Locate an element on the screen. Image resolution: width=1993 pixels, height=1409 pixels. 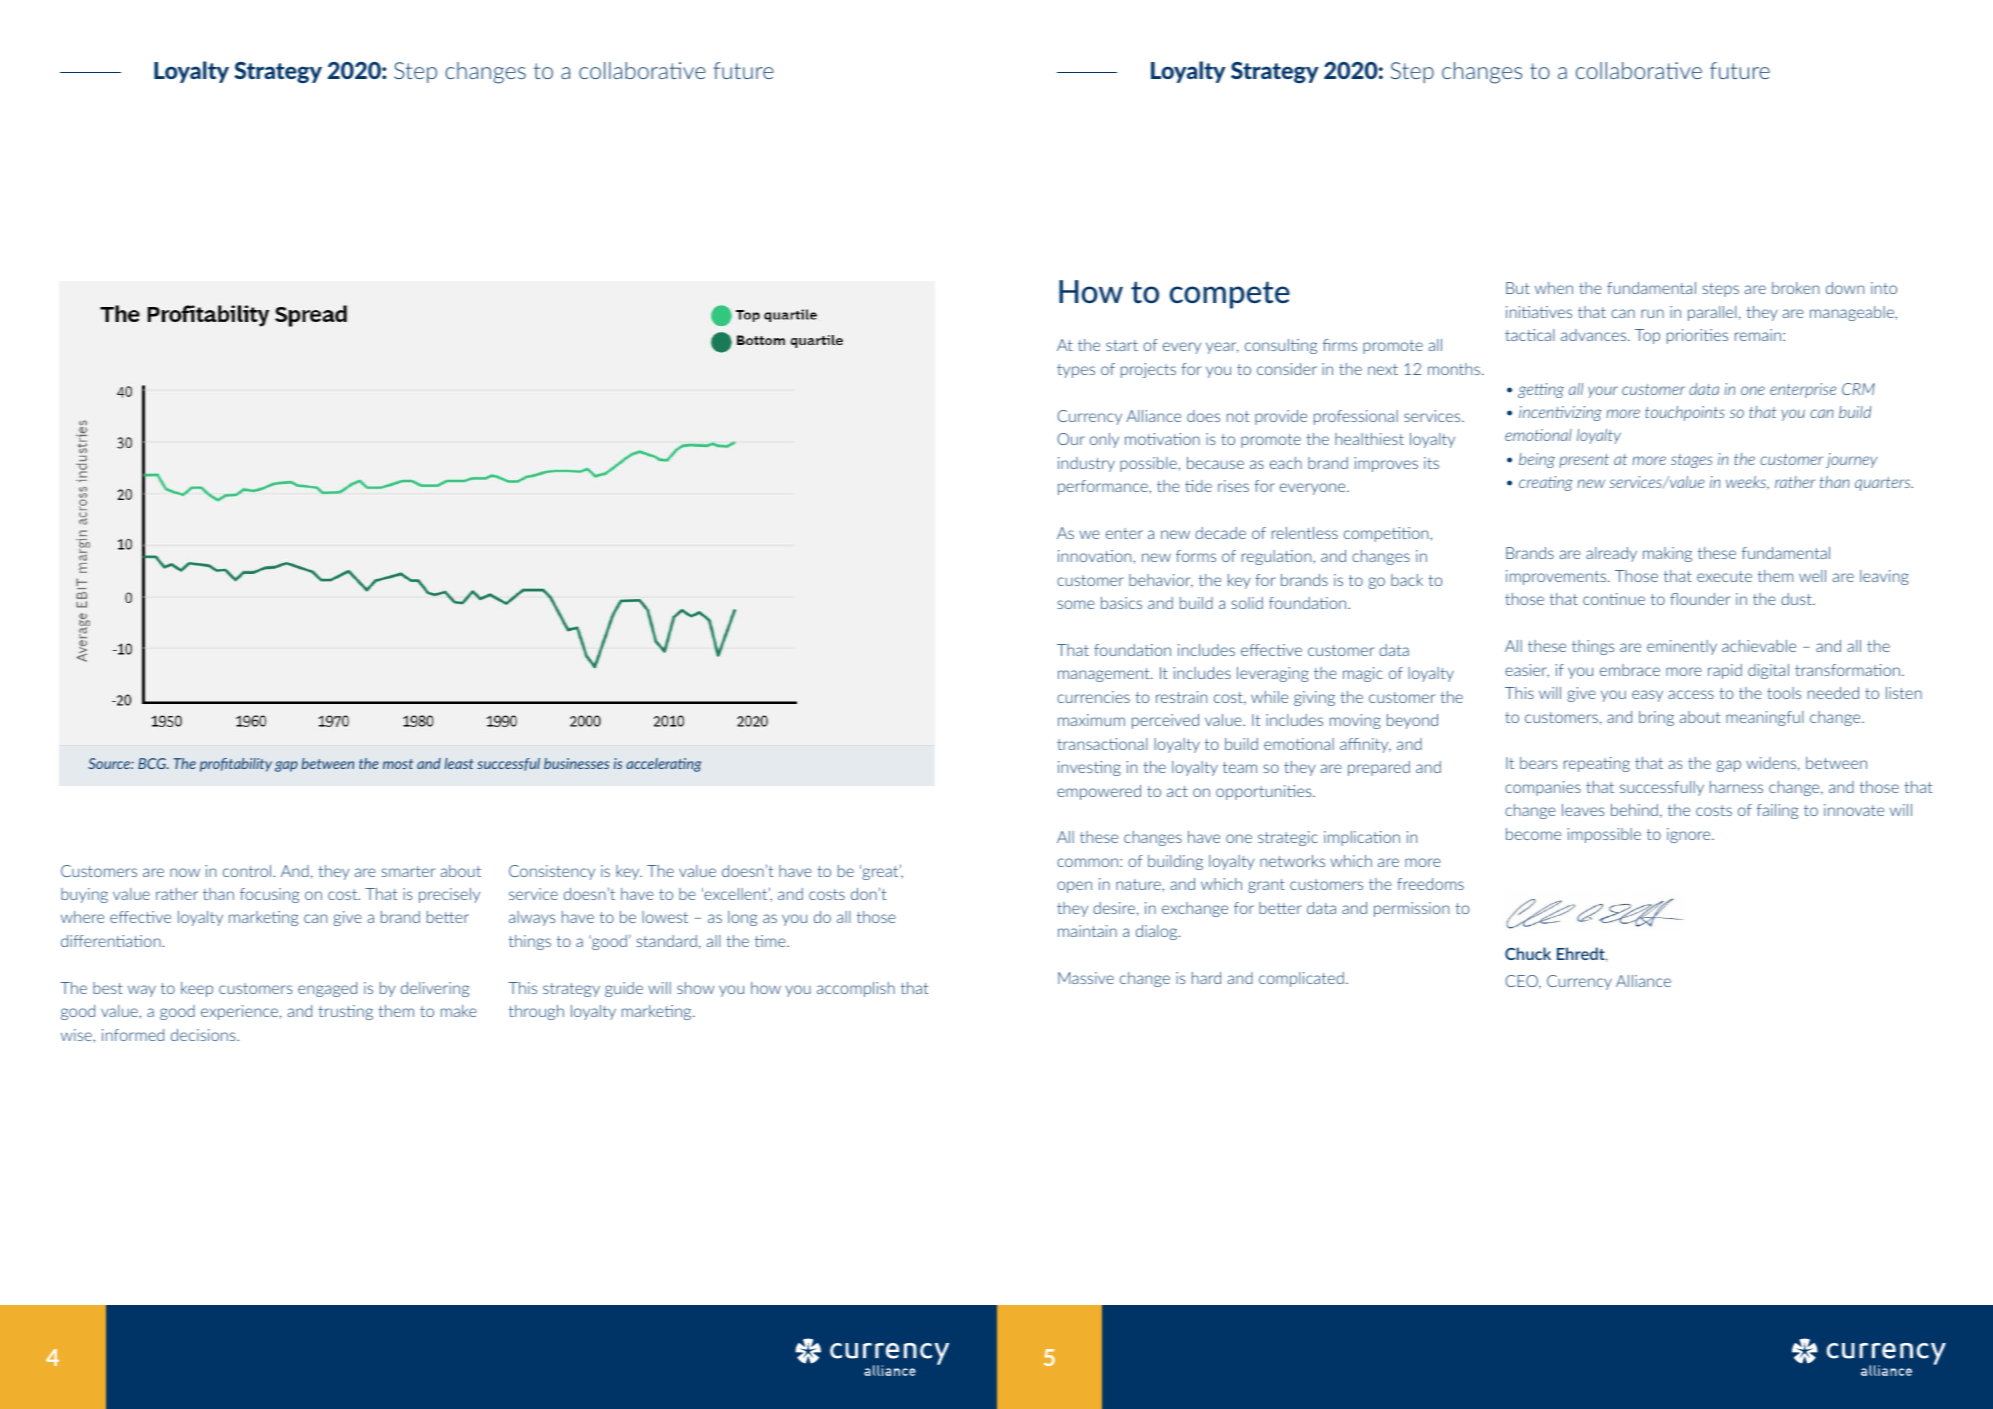
trusting is located at coordinates (345, 1012).
